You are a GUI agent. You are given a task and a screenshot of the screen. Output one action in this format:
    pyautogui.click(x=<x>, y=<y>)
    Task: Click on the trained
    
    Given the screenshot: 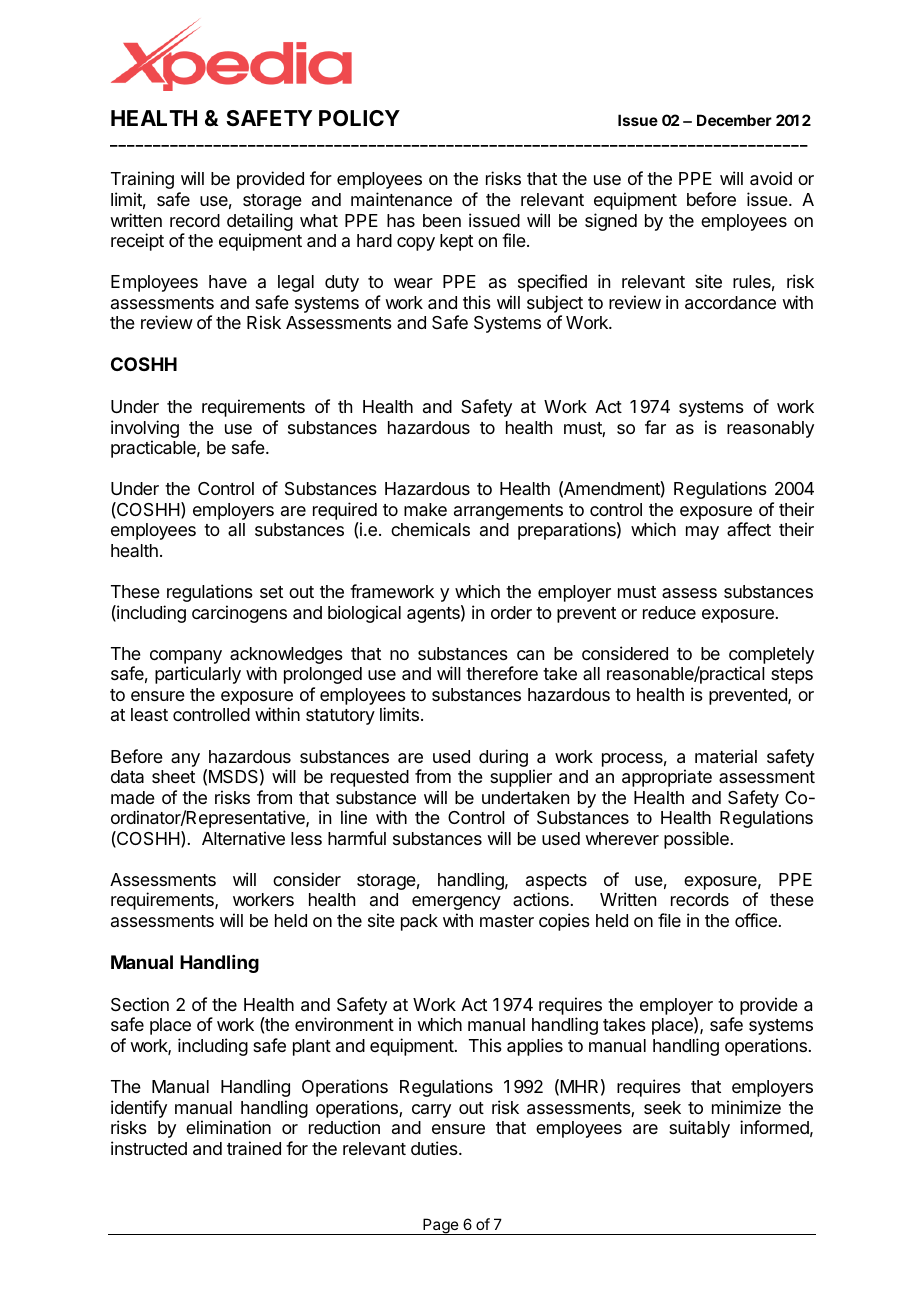 What is the action you would take?
    pyautogui.click(x=254, y=1148)
